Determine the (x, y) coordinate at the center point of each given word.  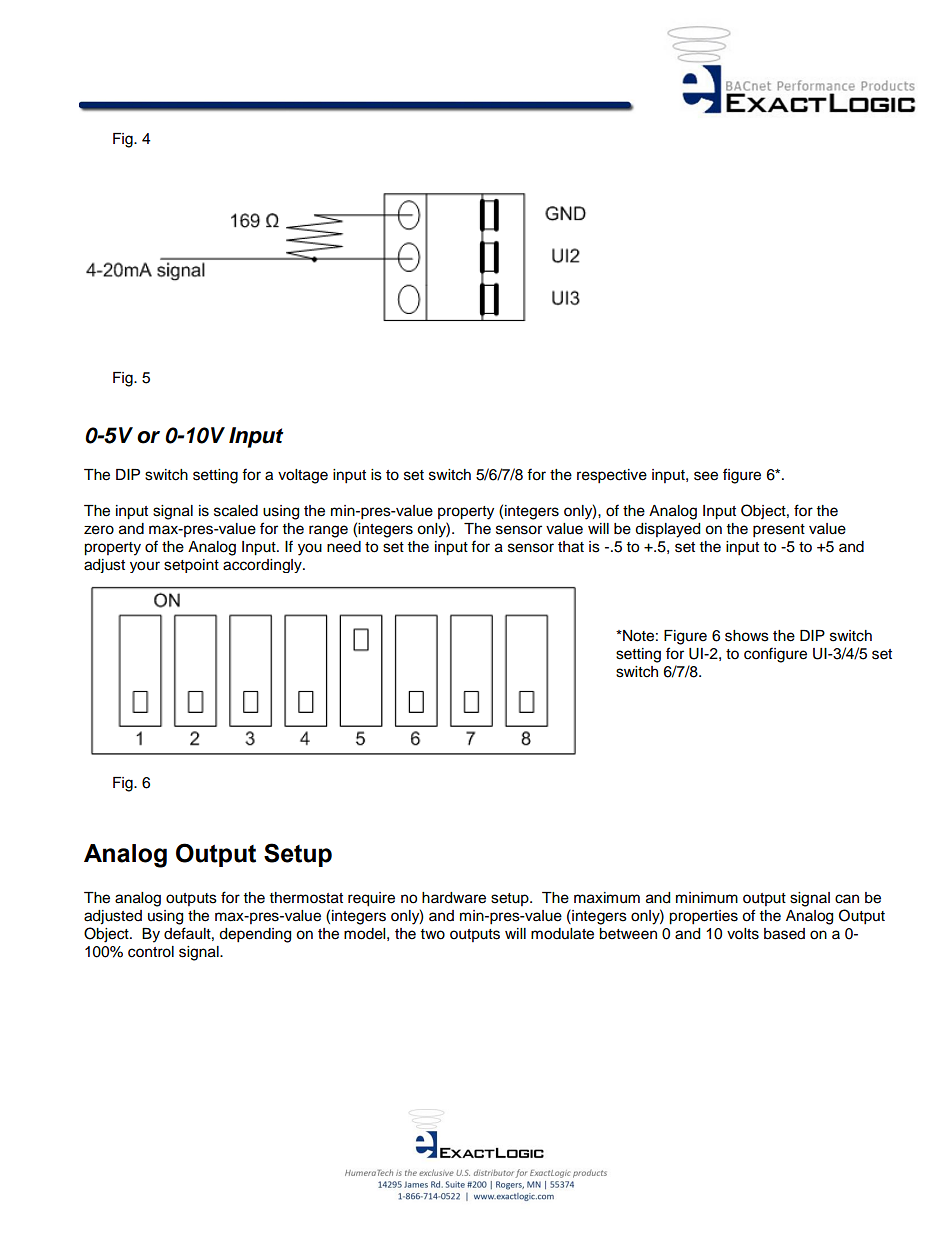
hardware (454, 898)
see (706, 476)
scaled (236, 511)
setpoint (191, 566)
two (433, 934)
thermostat (306, 898)
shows (747, 636)
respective (612, 476)
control (151, 952)
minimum (707, 898)
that (571, 547)
